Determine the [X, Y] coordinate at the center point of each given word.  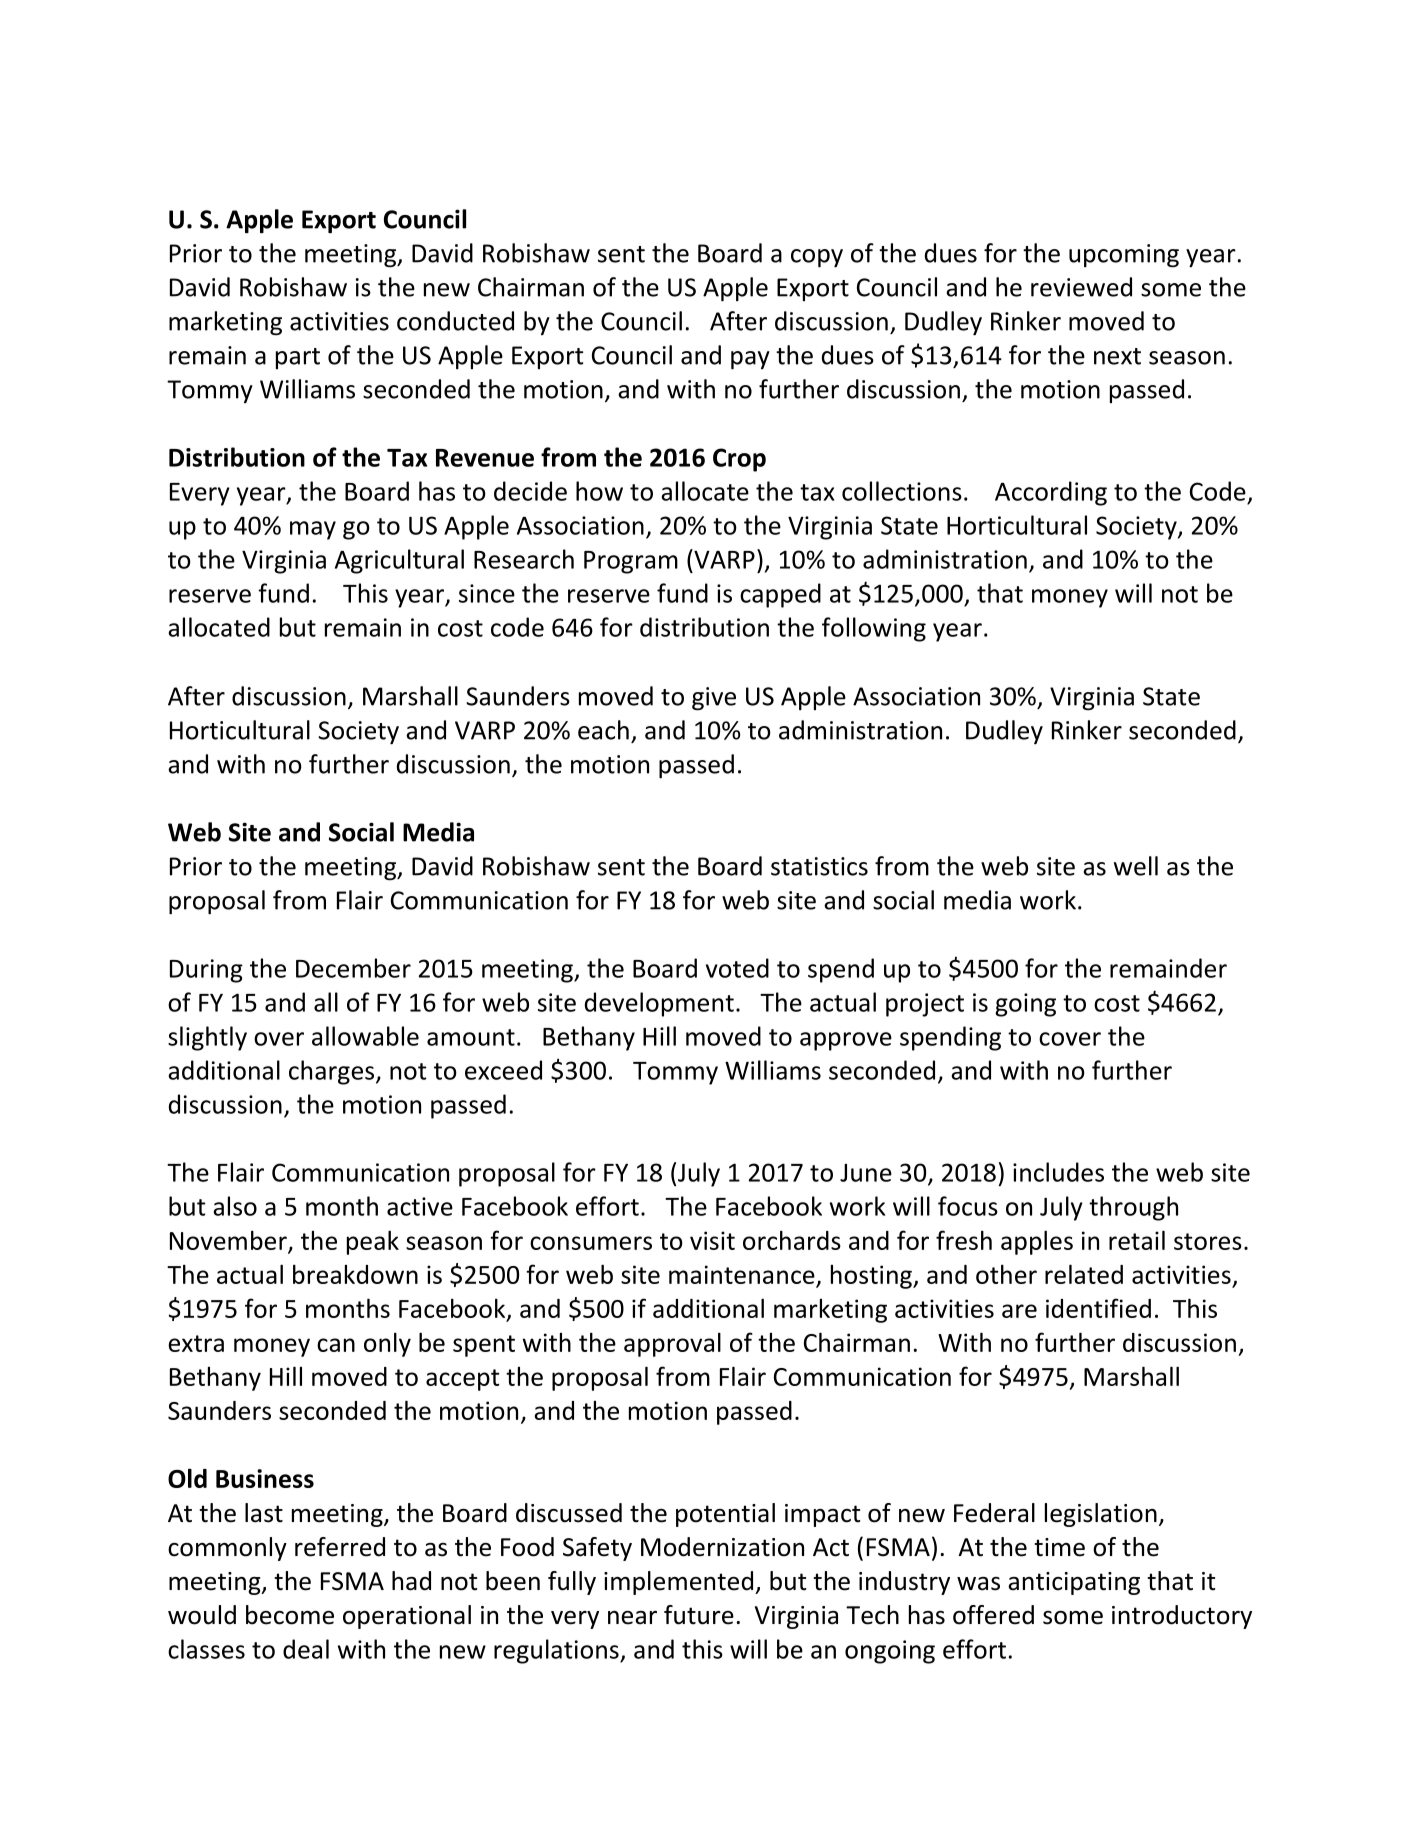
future [699, 1615]
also [235, 1206]
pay [750, 360]
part [298, 358]
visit [712, 1240]
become [290, 1615]
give [714, 699]
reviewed [1081, 287]
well [1136, 866]
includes [1058, 1172]
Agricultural [399, 561]
